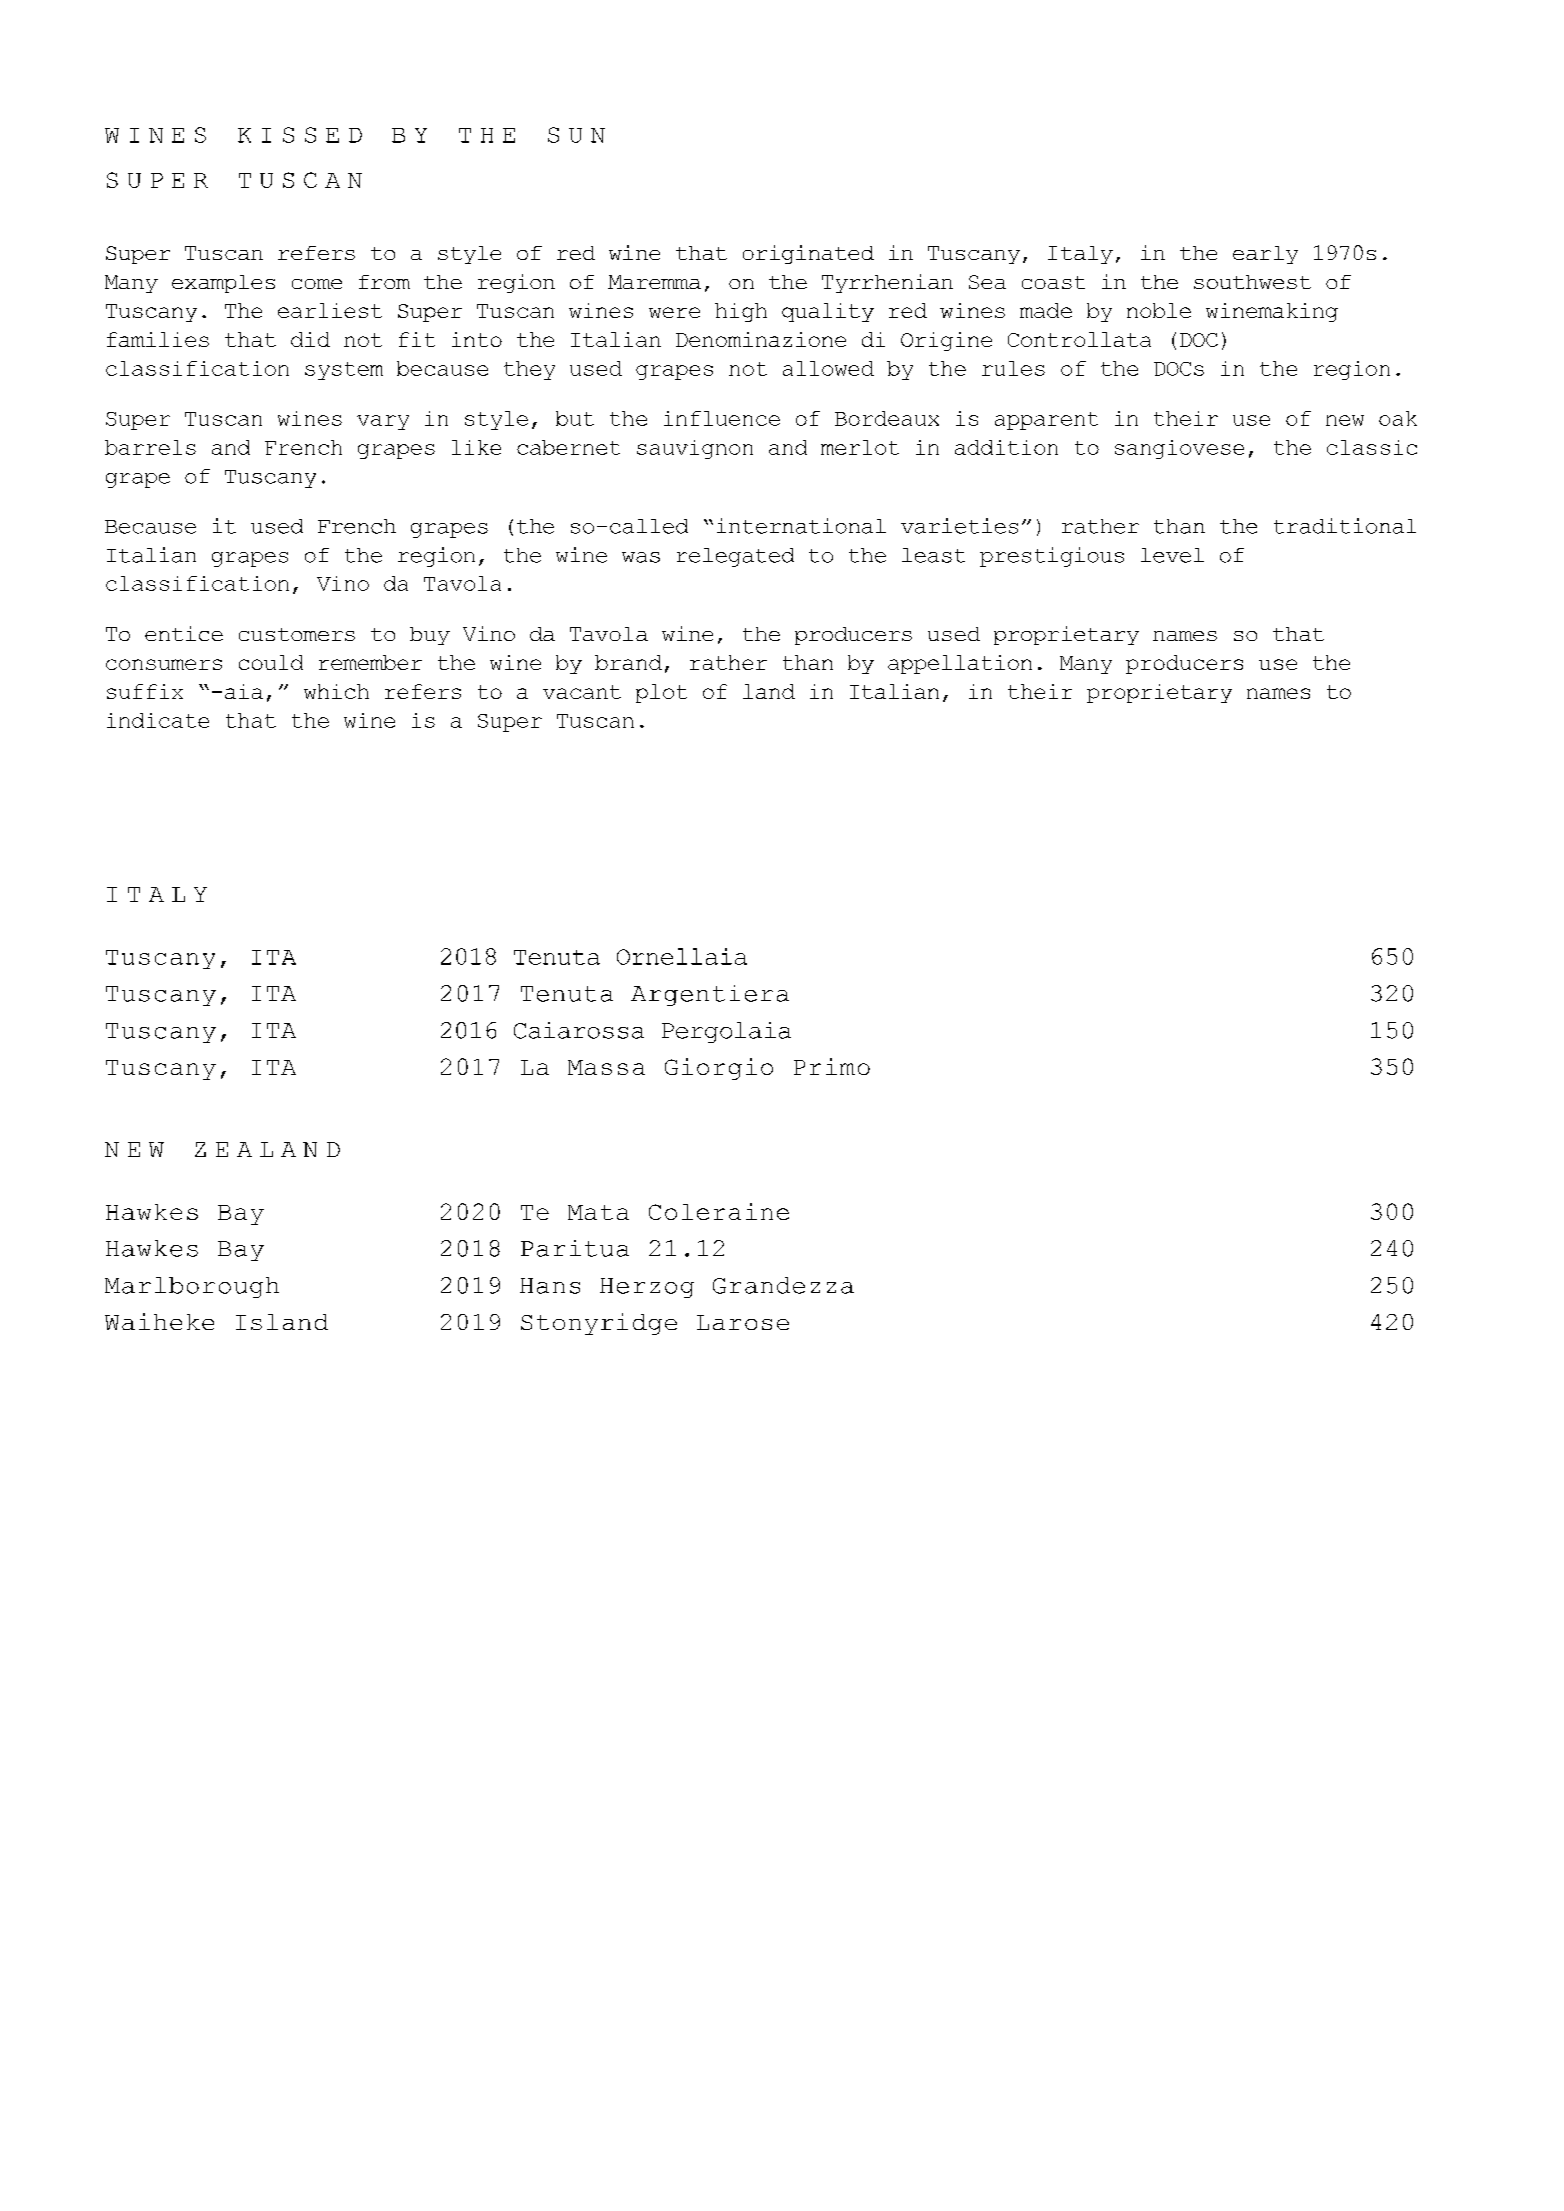 Image resolution: width=1564 pixels, height=2211 pixels. What do you see at coordinates (297, 634) in the image?
I see `customers` at bounding box center [297, 634].
